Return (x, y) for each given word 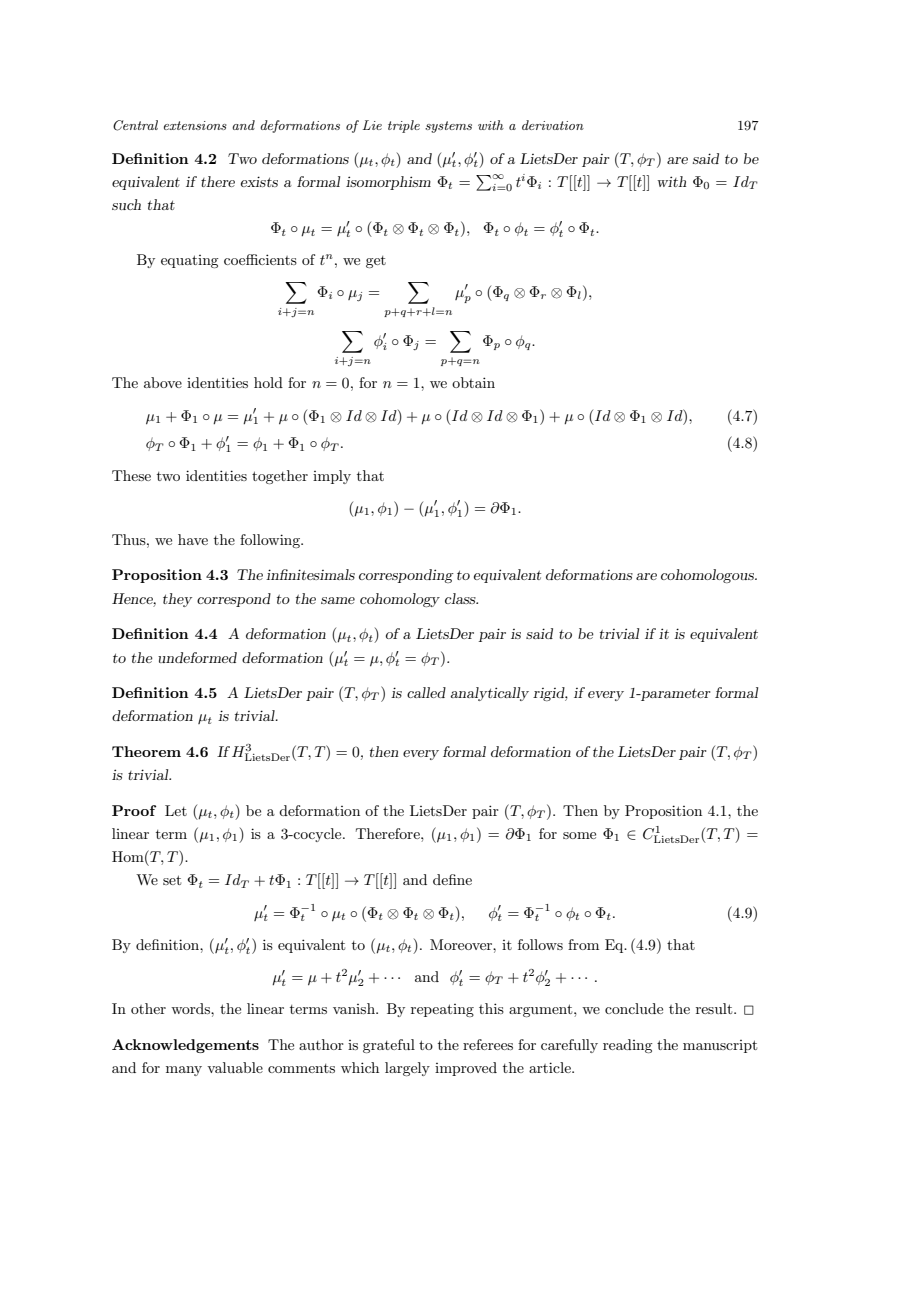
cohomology (400, 600)
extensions (195, 125)
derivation (553, 125)
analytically (489, 694)
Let (176, 810)
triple (404, 126)
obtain (473, 382)
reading (627, 1046)
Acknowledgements (185, 1046)
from (583, 944)
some (579, 835)
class (461, 598)
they (177, 600)
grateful (389, 1046)
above (163, 382)
